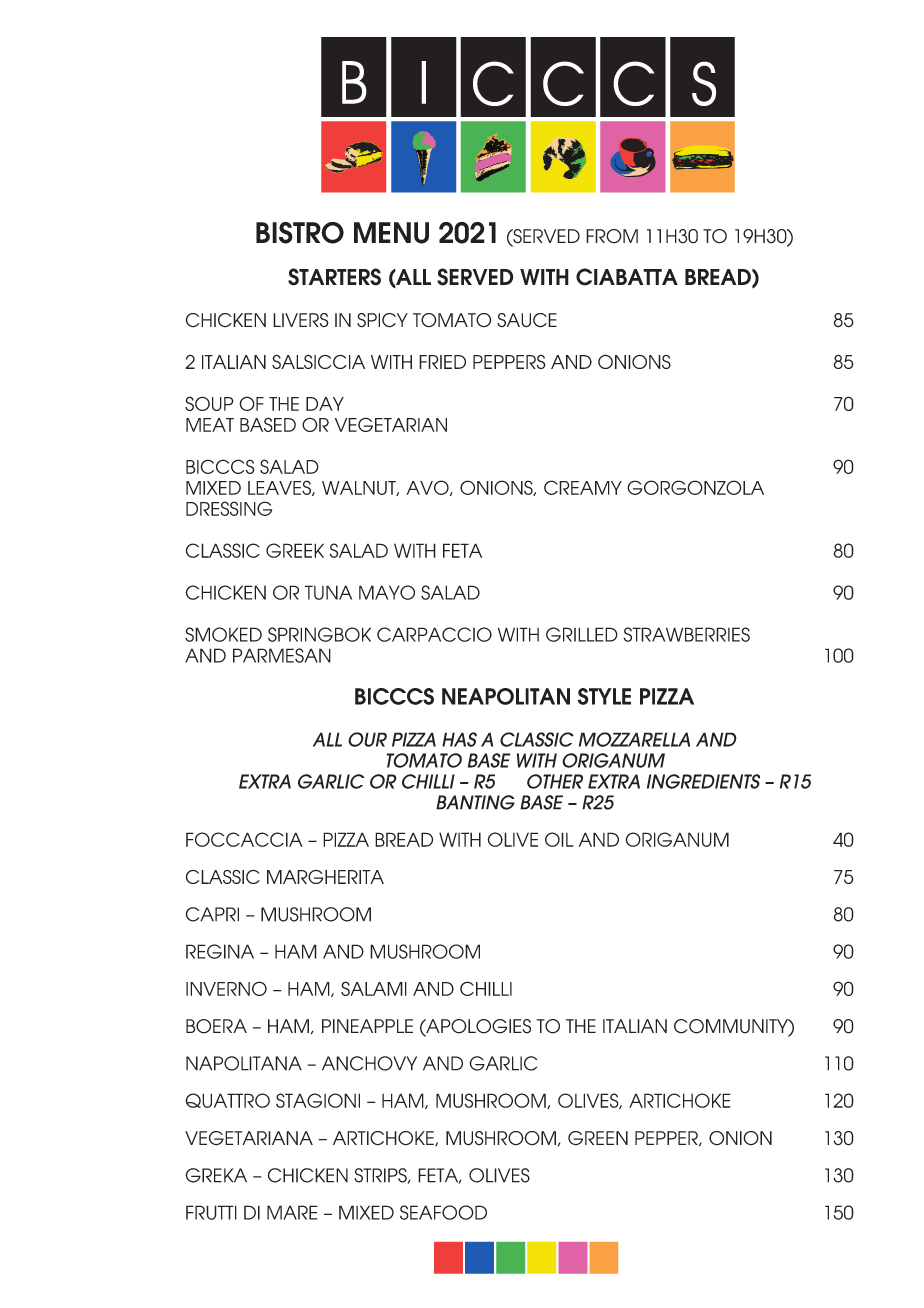  I want to click on REGINA, so click(220, 951).
